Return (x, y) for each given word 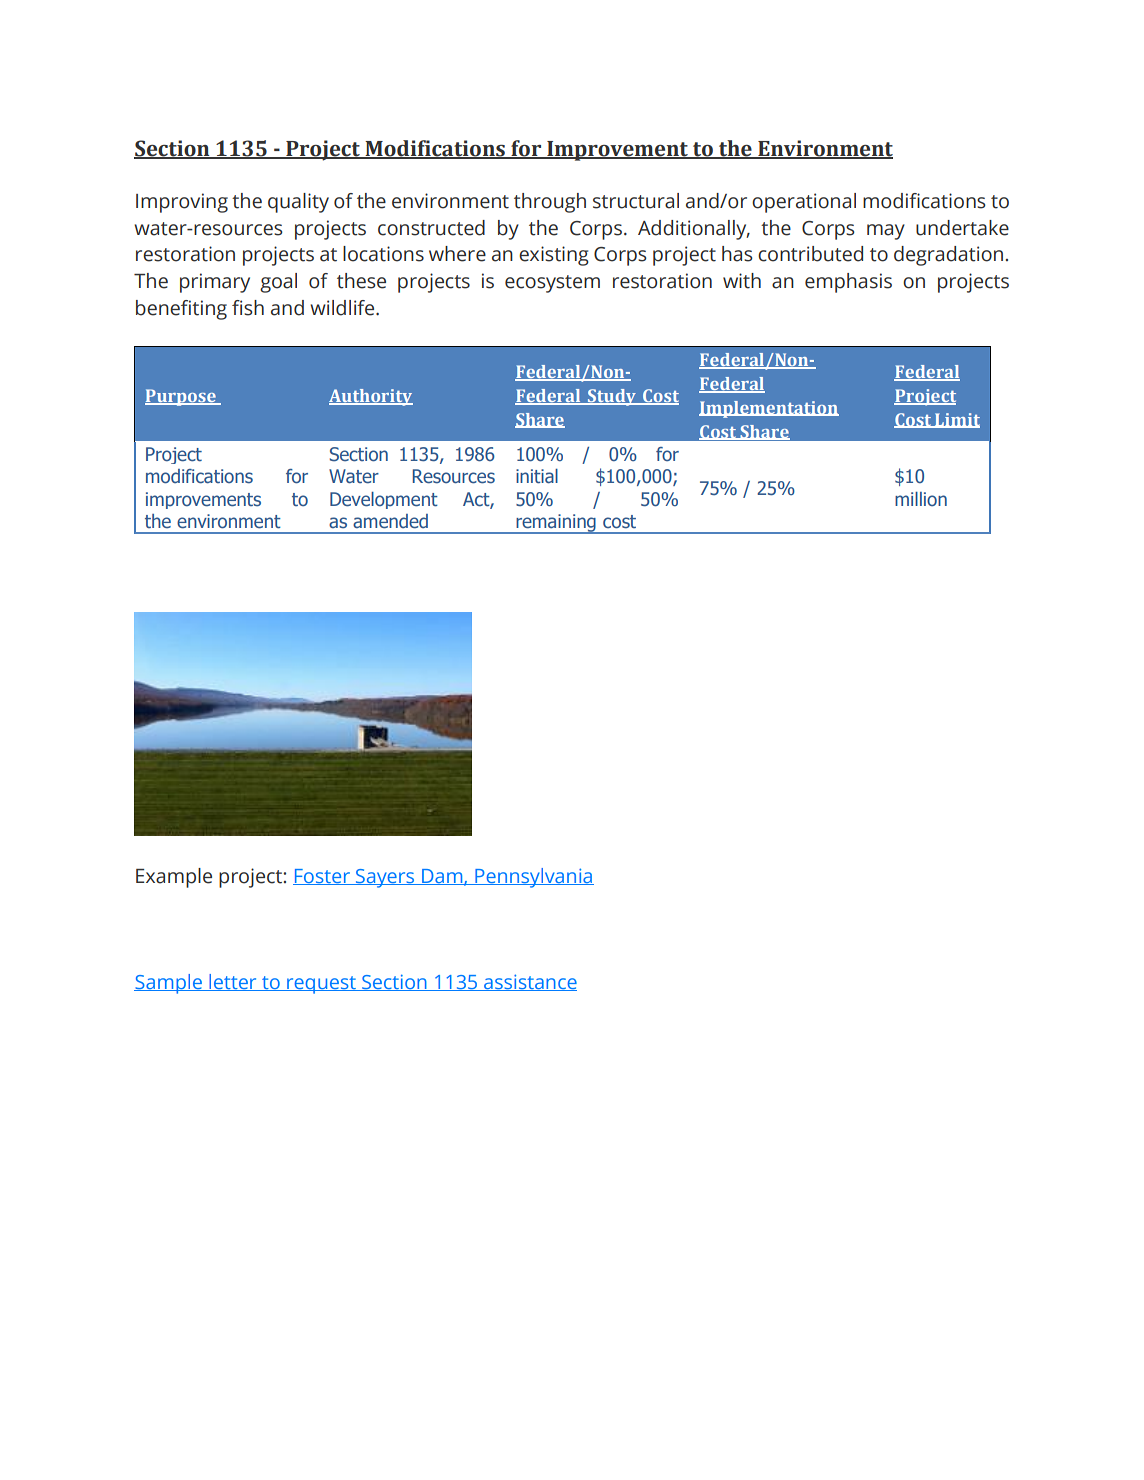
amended (390, 521)
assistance (529, 982)
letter (233, 982)
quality (298, 203)
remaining (556, 524)
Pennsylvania (533, 878)
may (886, 232)
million (921, 499)
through (550, 203)
